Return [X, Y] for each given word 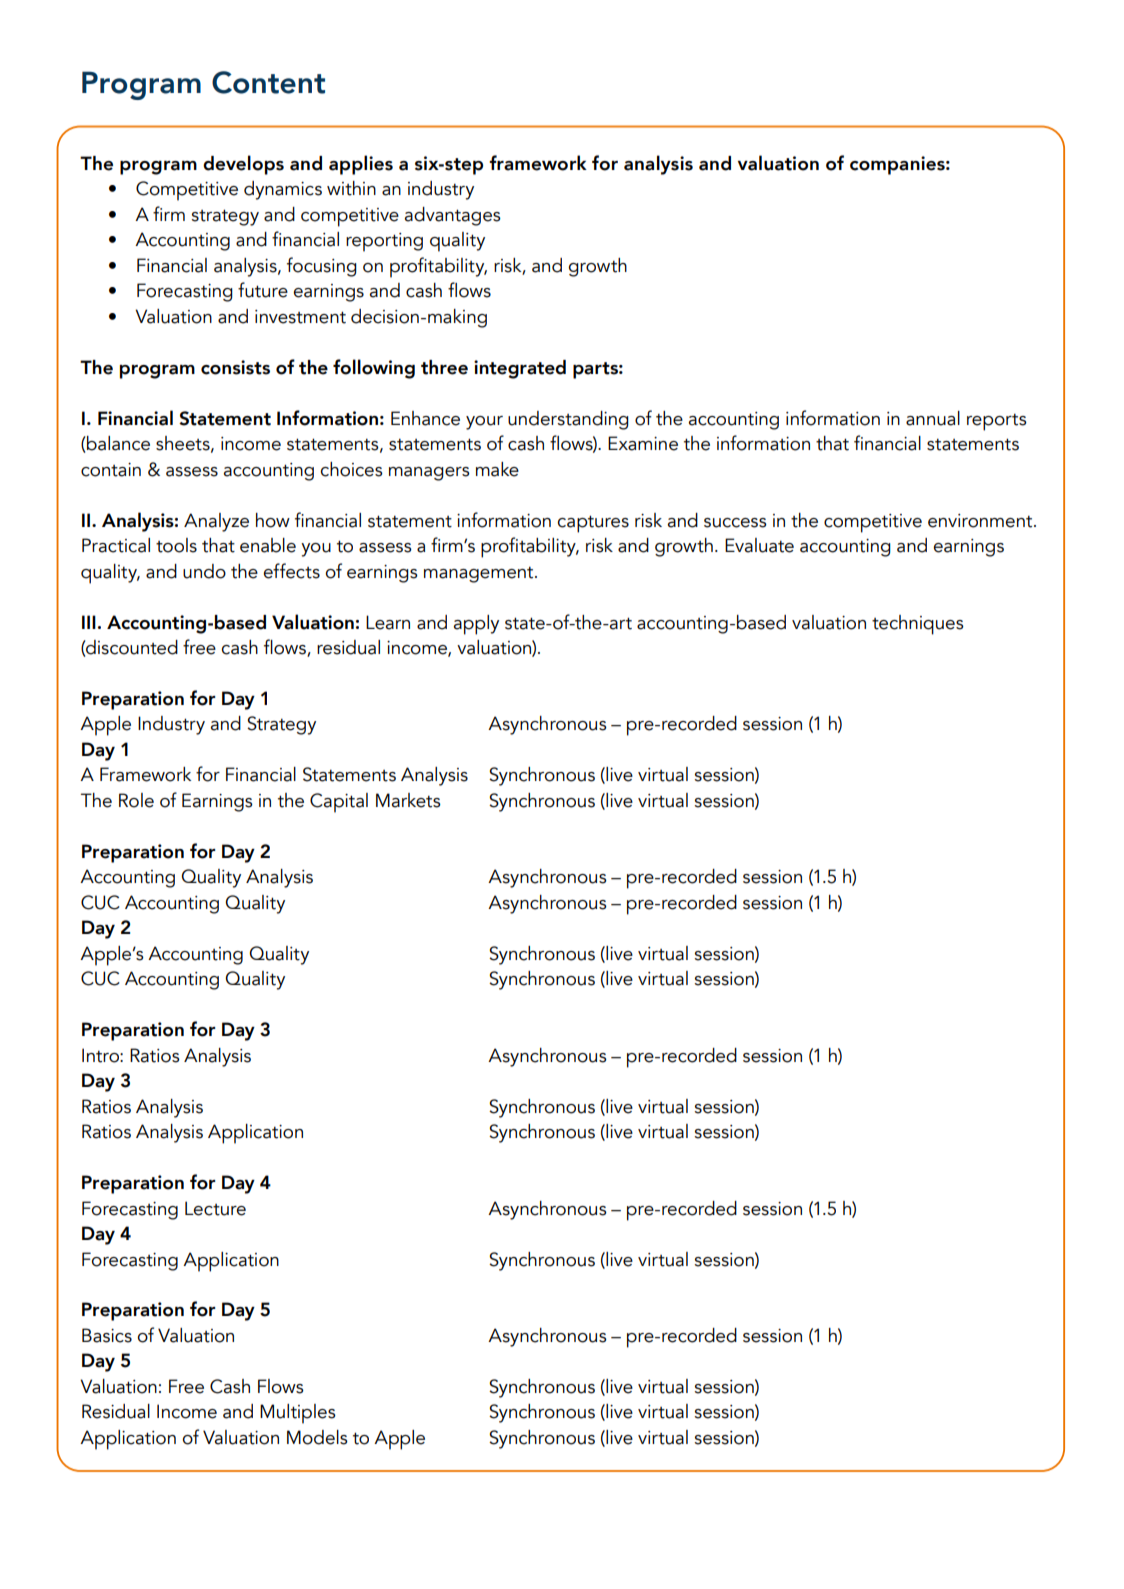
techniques [918, 625]
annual [933, 418]
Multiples [298, 1414]
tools [176, 545]
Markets [408, 800]
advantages [453, 216]
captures [593, 524]
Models [317, 1437]
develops [243, 165]
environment [981, 521]
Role [136, 800]
